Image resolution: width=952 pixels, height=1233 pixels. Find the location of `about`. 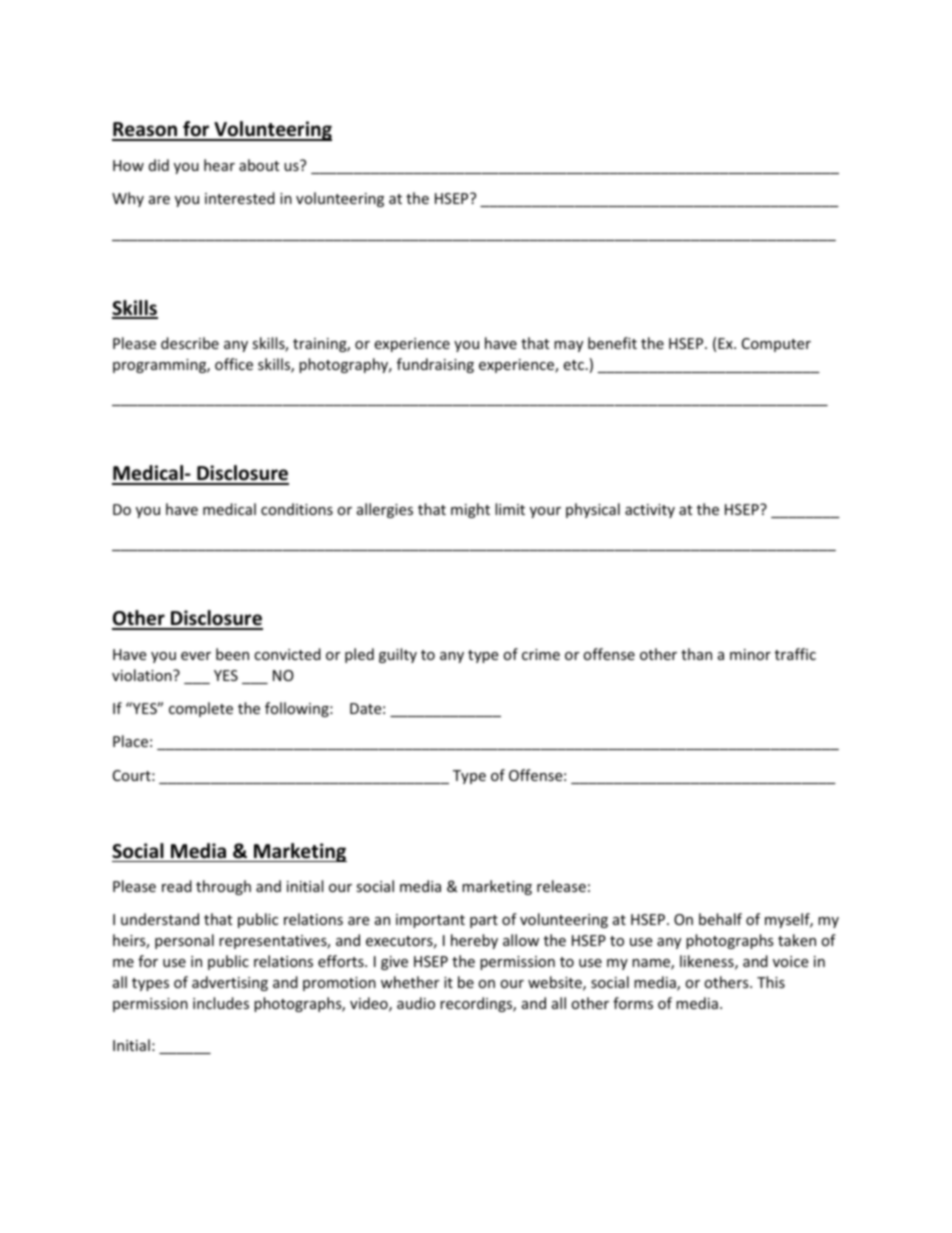

about is located at coordinates (259, 165).
